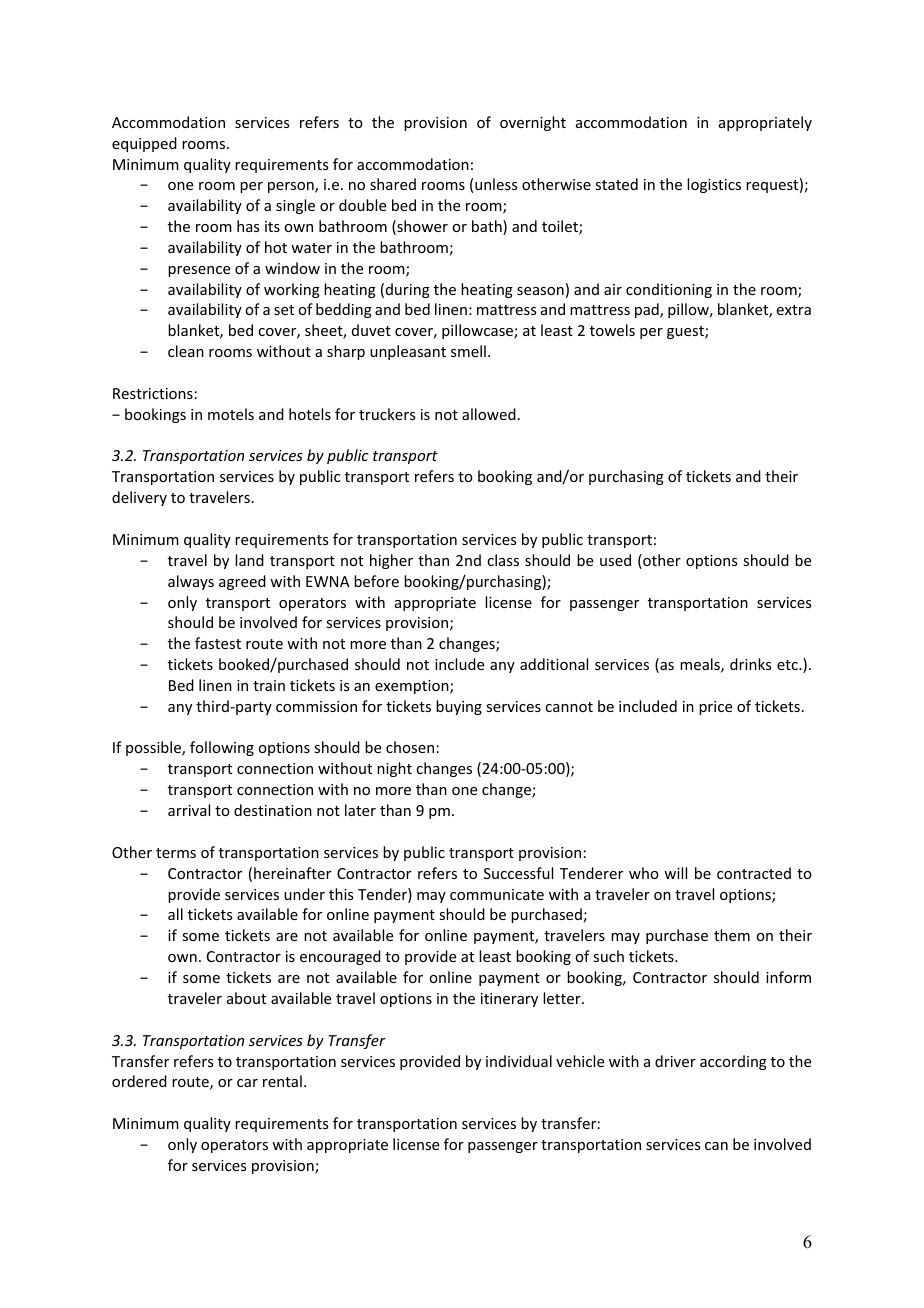 This image has width=924, height=1308. What do you see at coordinates (750, 664) in the image?
I see `drinks` at bounding box center [750, 664].
